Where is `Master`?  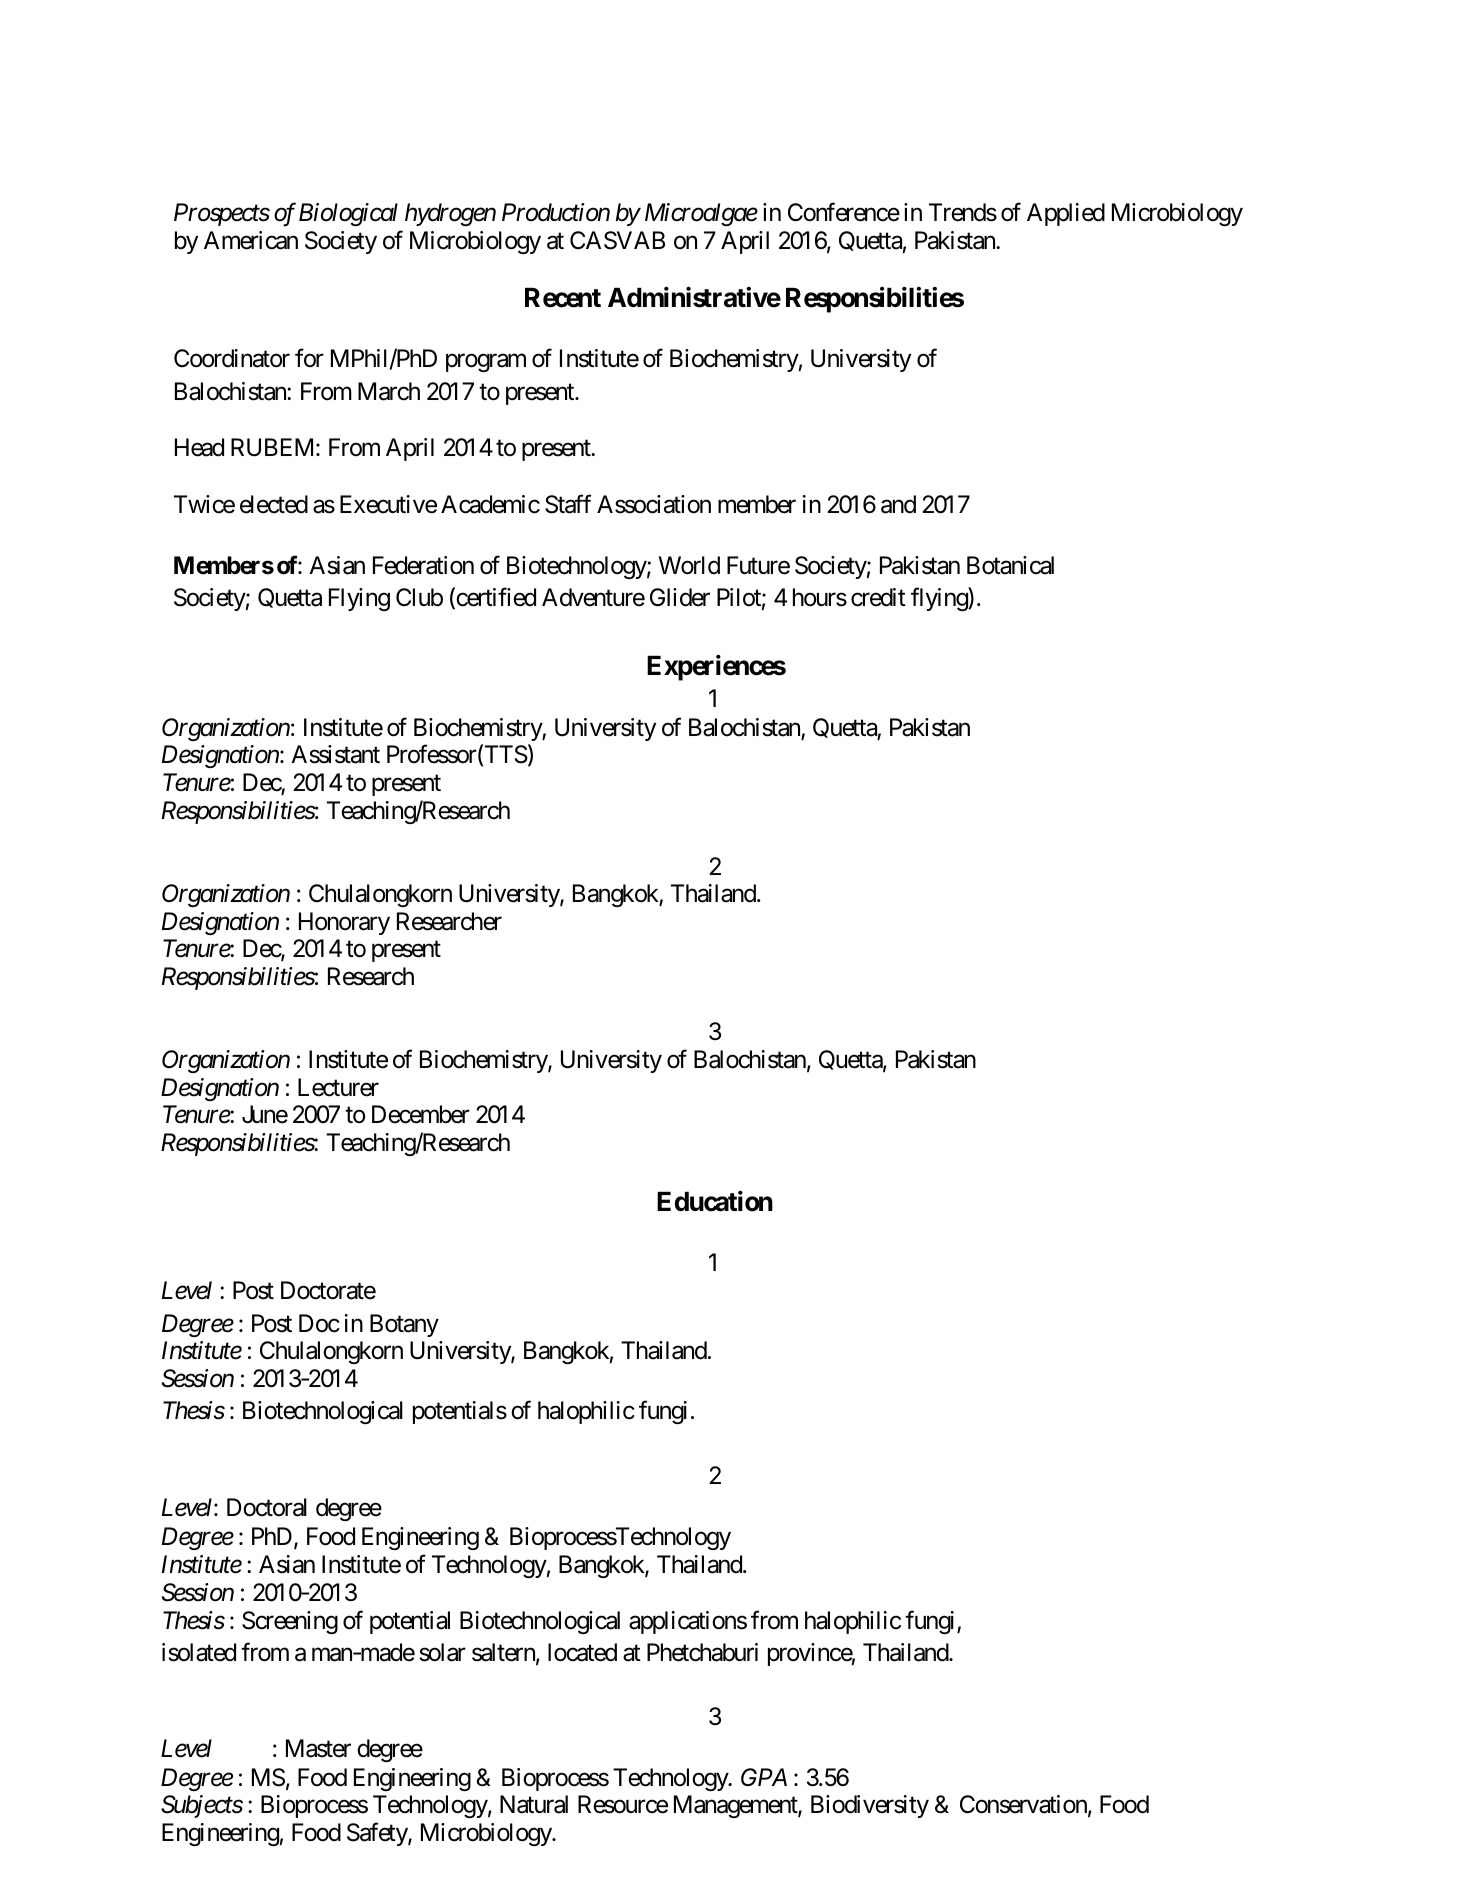
Master is located at coordinates (318, 1749).
